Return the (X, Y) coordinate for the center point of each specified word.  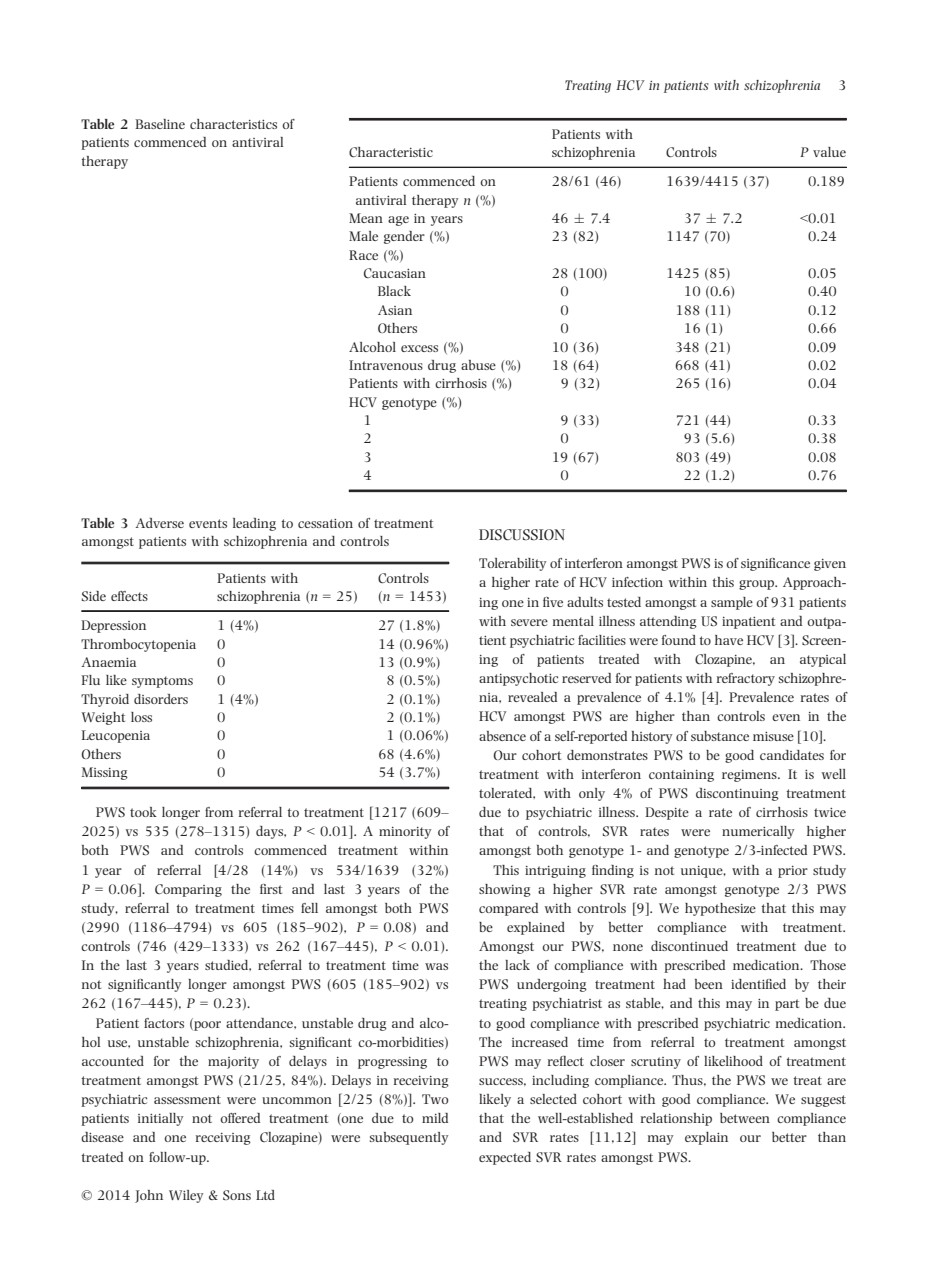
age (398, 221)
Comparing (188, 890)
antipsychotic (518, 679)
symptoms (162, 682)
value (829, 152)
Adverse (160, 523)
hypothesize (720, 909)
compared (508, 909)
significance (775, 564)
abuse (478, 365)
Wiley (186, 1196)
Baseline (160, 124)
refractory (746, 679)
